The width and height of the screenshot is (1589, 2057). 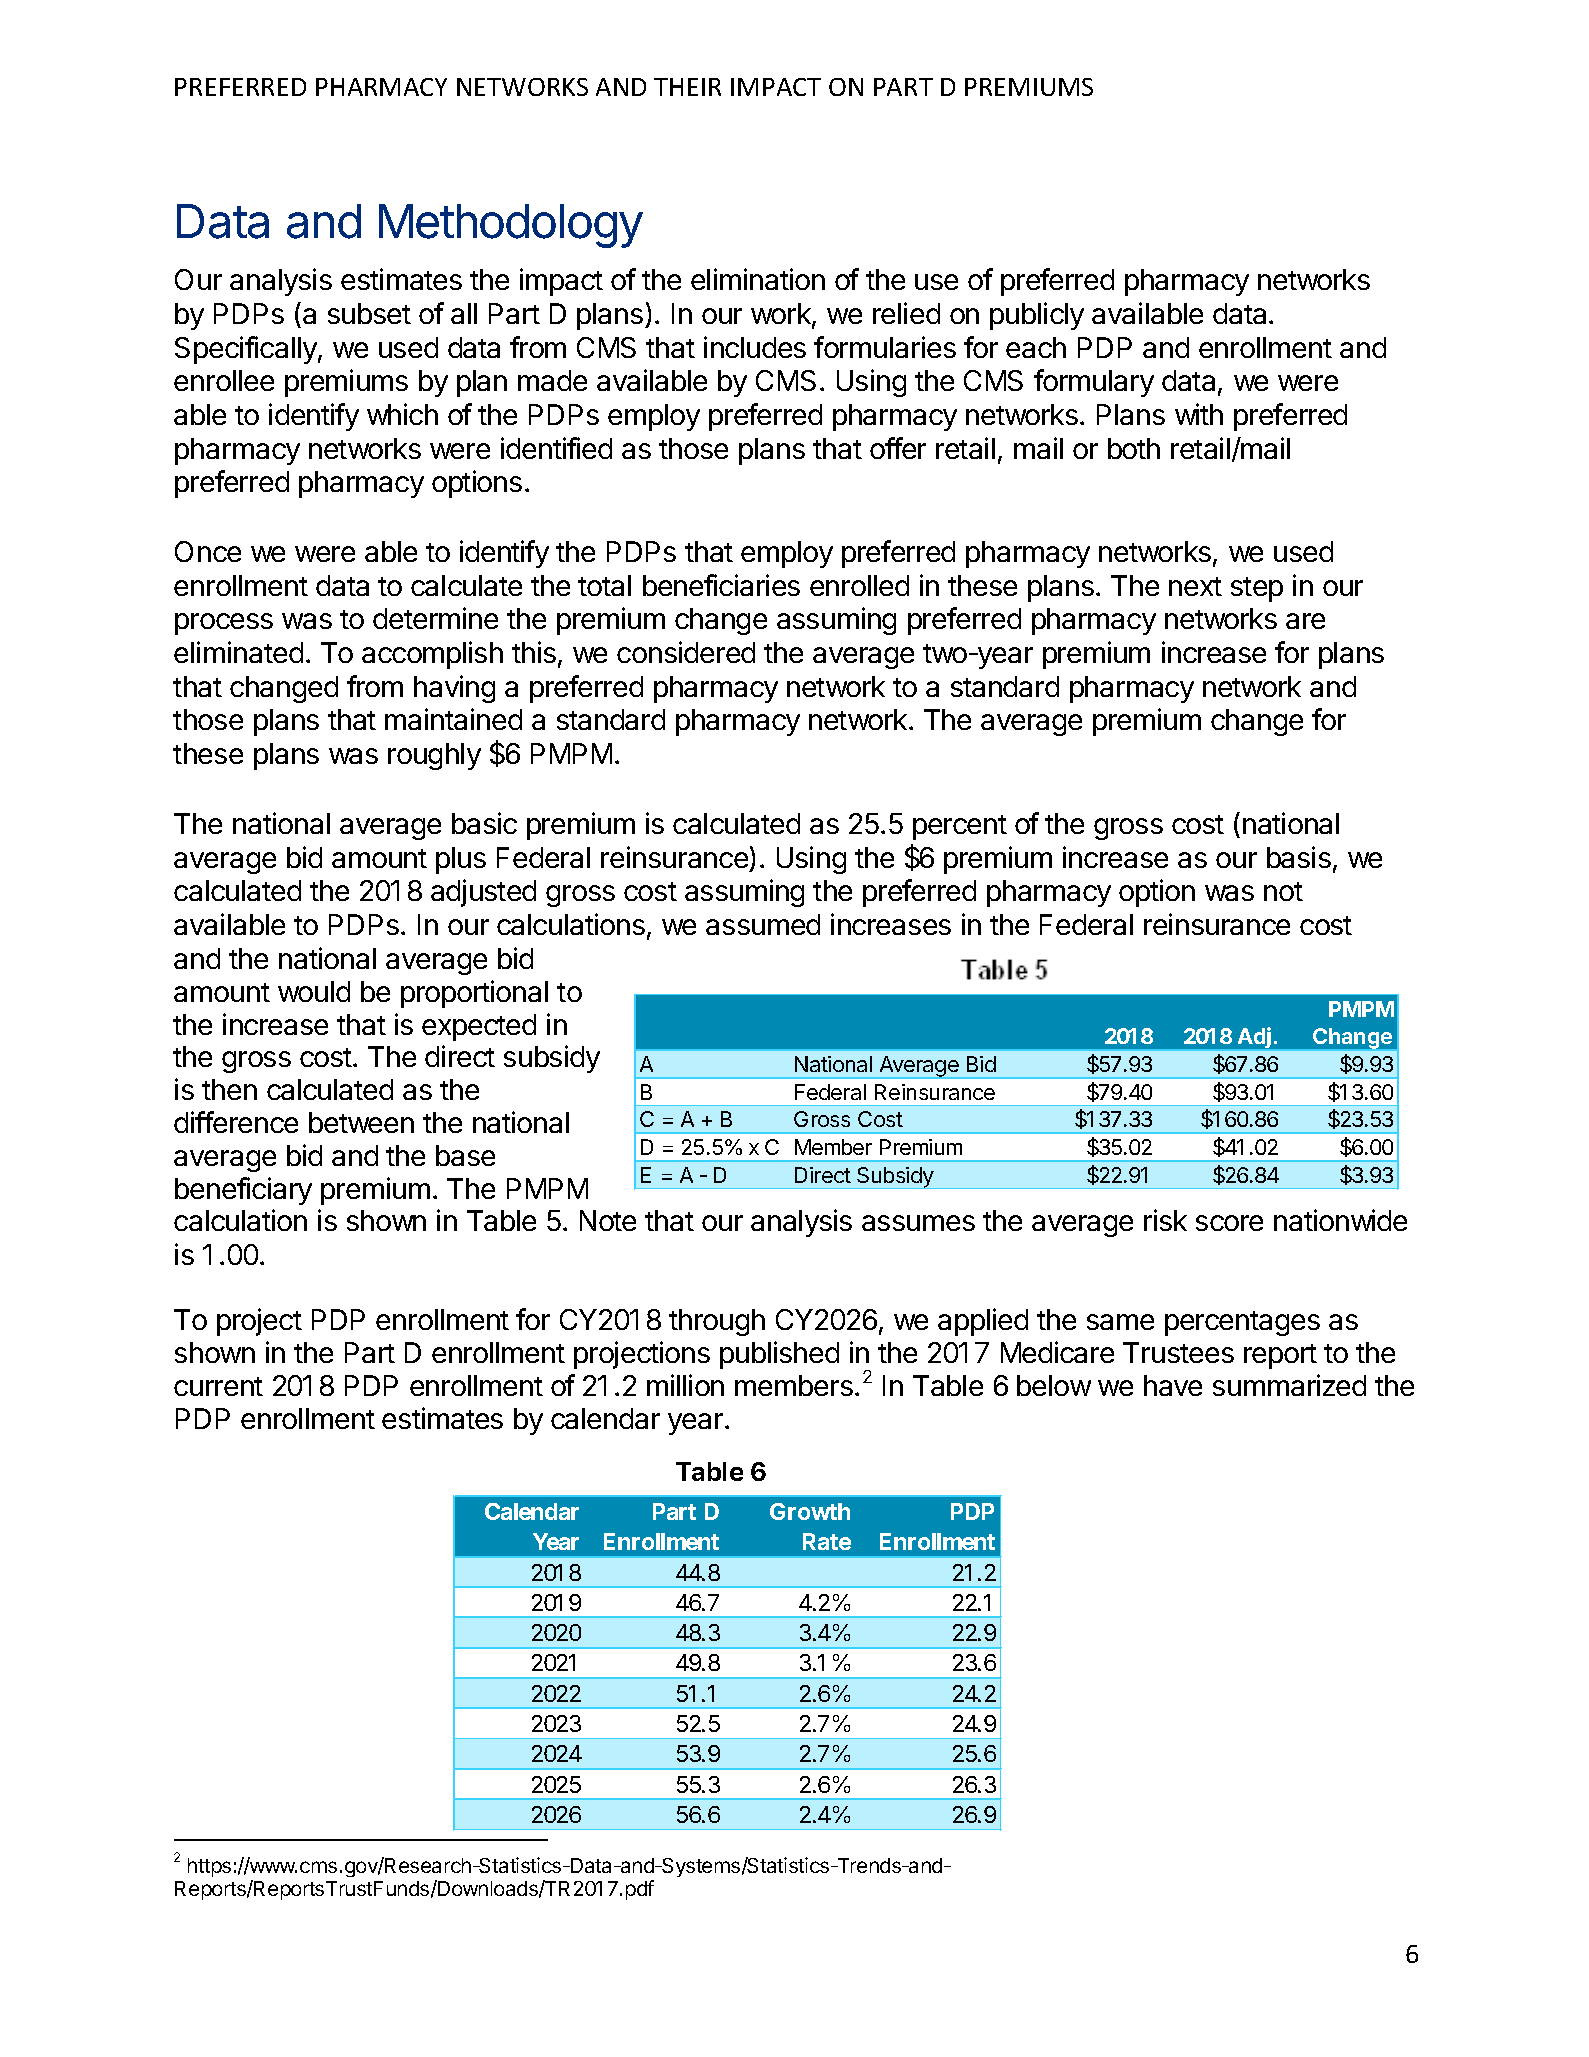 What do you see at coordinates (1134, 448) in the screenshot?
I see `both` at bounding box center [1134, 448].
